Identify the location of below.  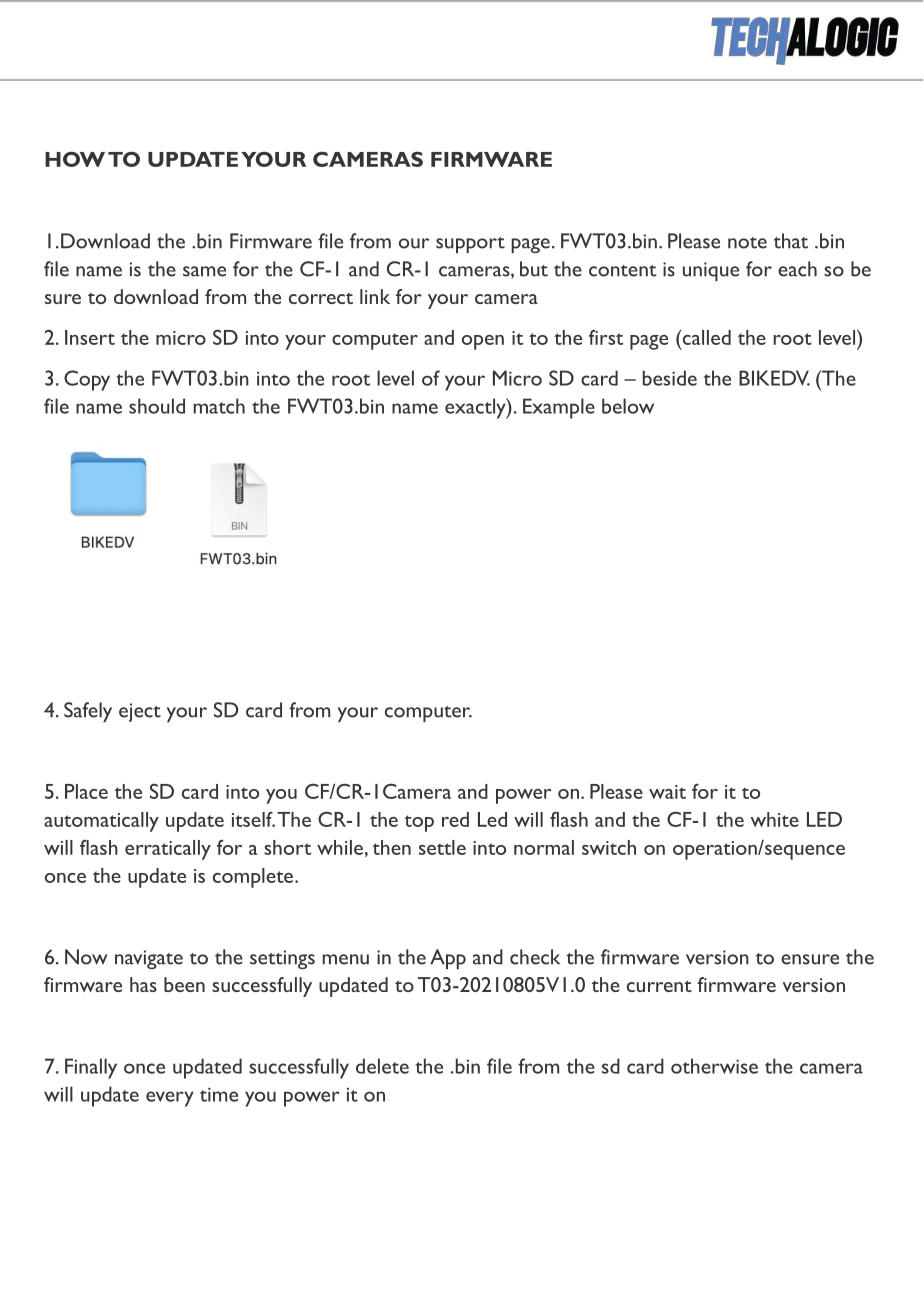
(628, 406).
